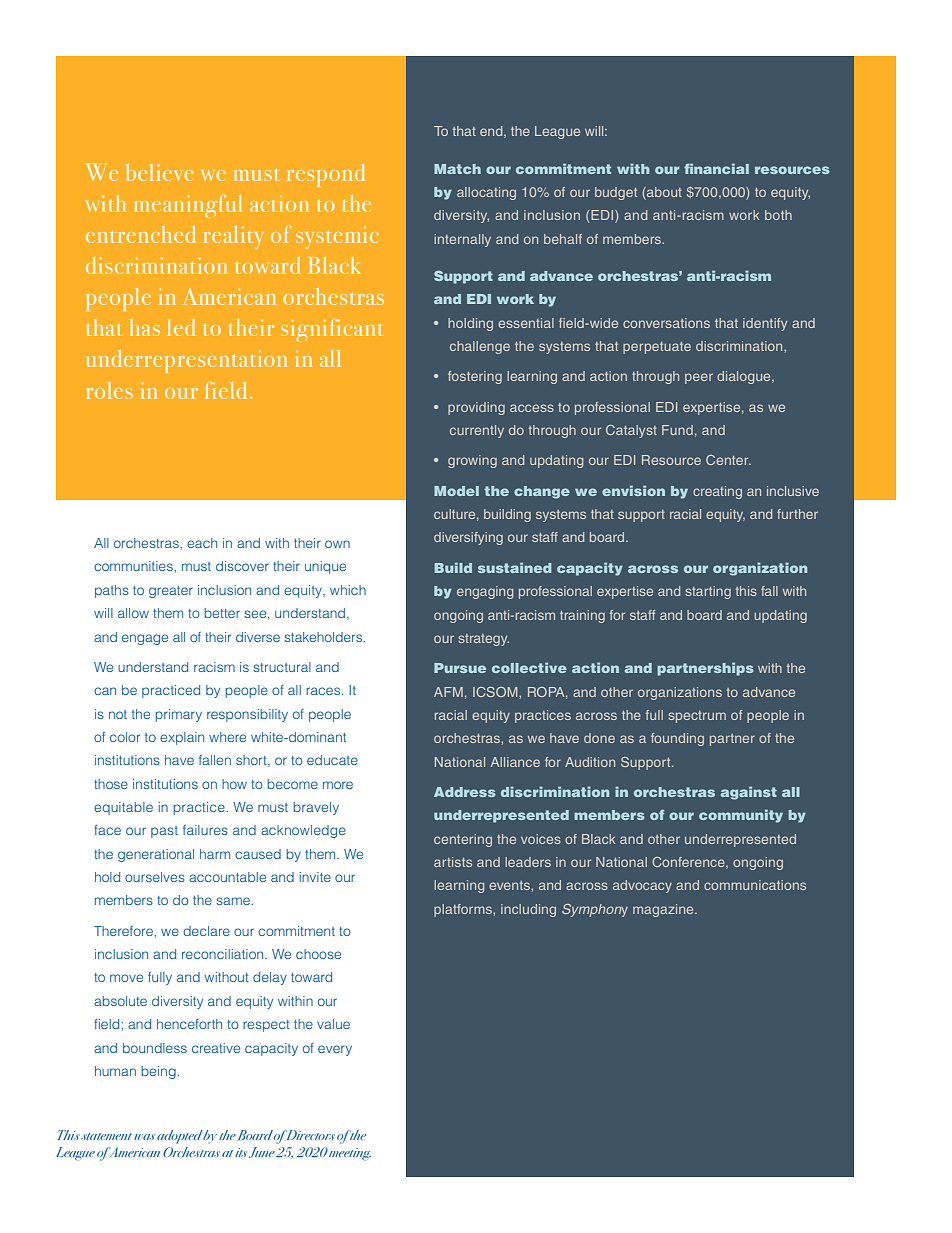 This page has width=952, height=1233. I want to click on financial, so click(716, 168).
